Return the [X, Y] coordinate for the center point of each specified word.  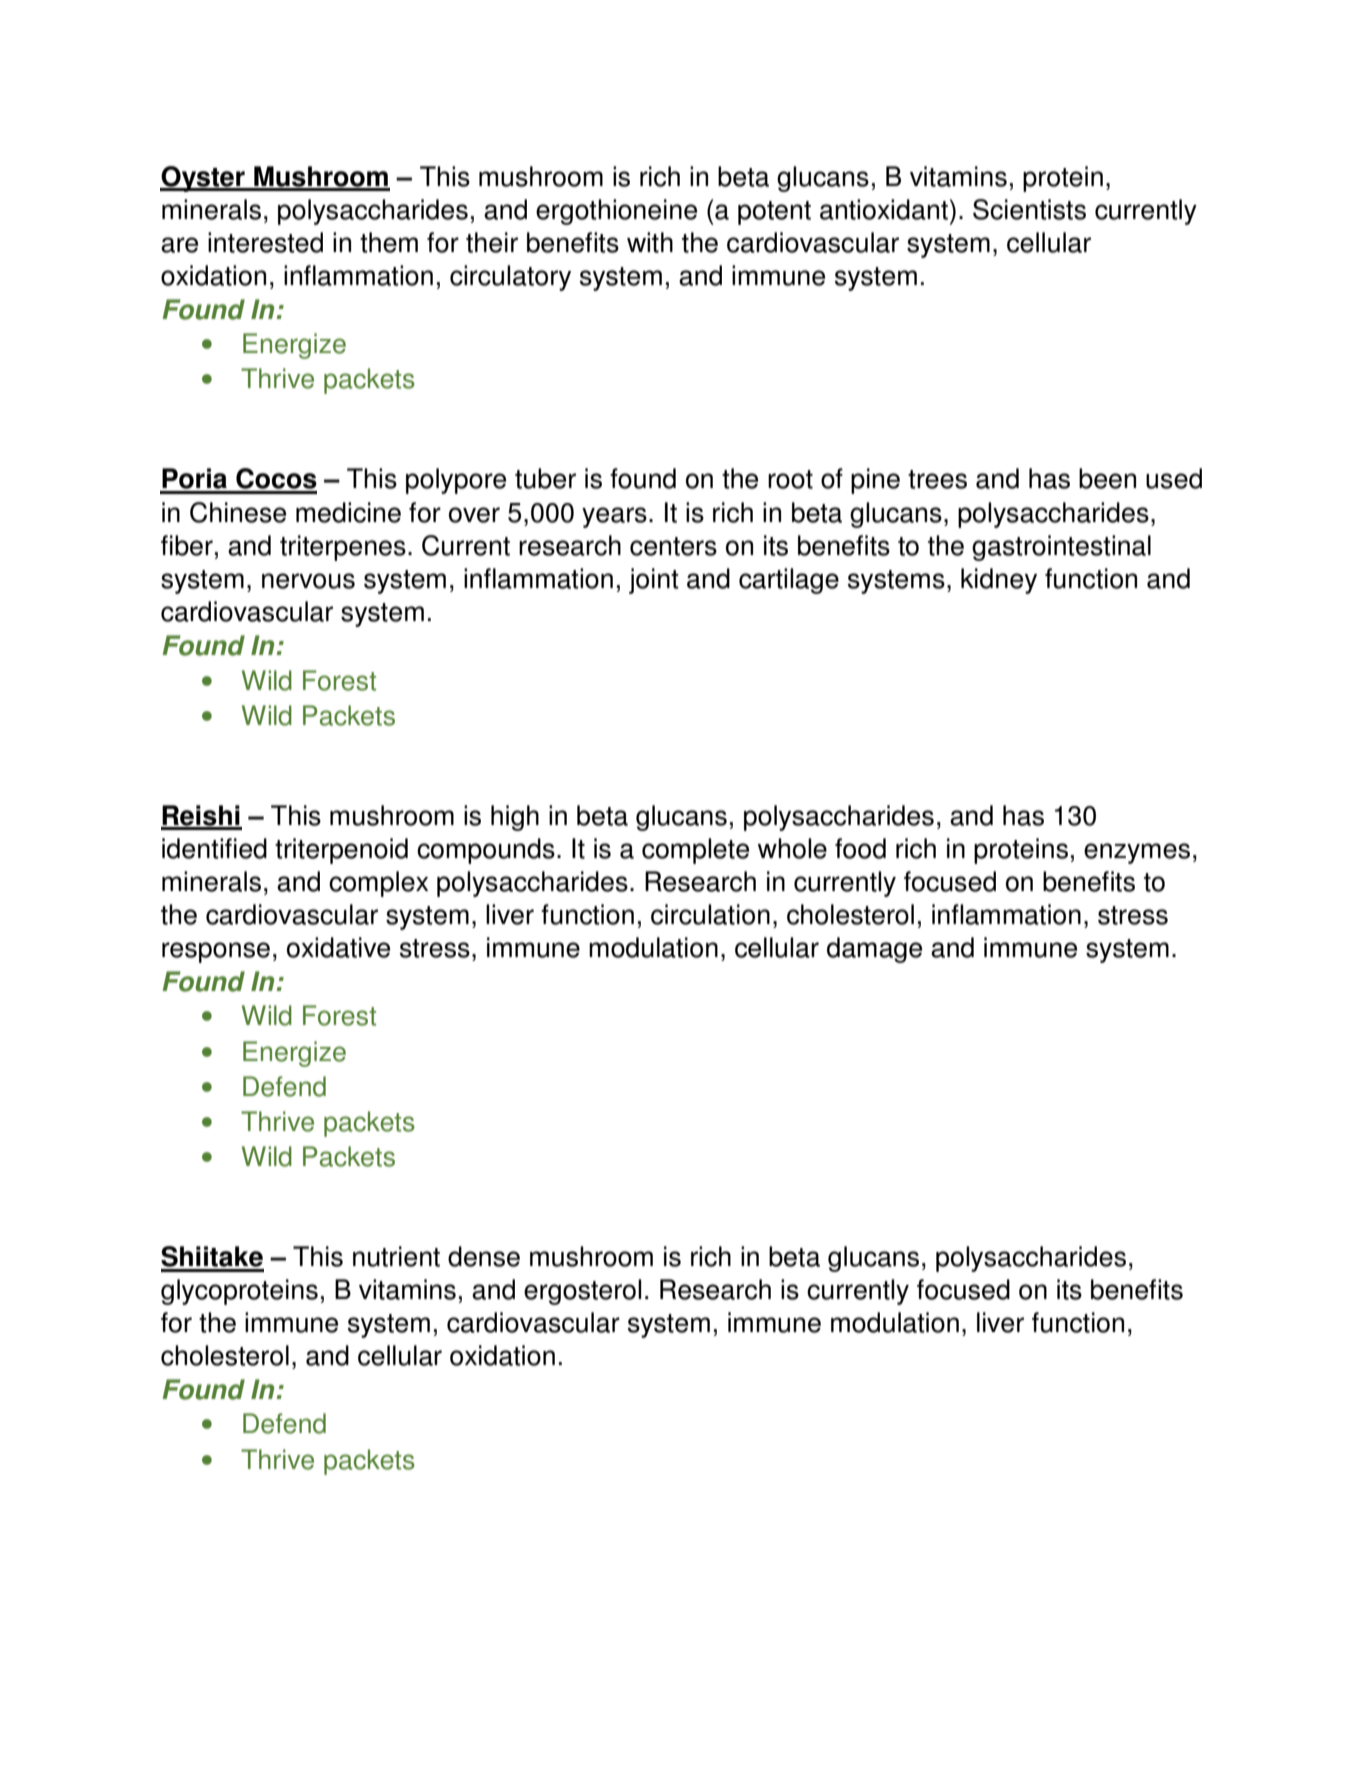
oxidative [338, 947]
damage [874, 950]
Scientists [1029, 209]
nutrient [396, 1256]
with [650, 242]
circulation [710, 914]
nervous [308, 581]
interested [265, 242]
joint [654, 581]
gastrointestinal [1061, 548]
